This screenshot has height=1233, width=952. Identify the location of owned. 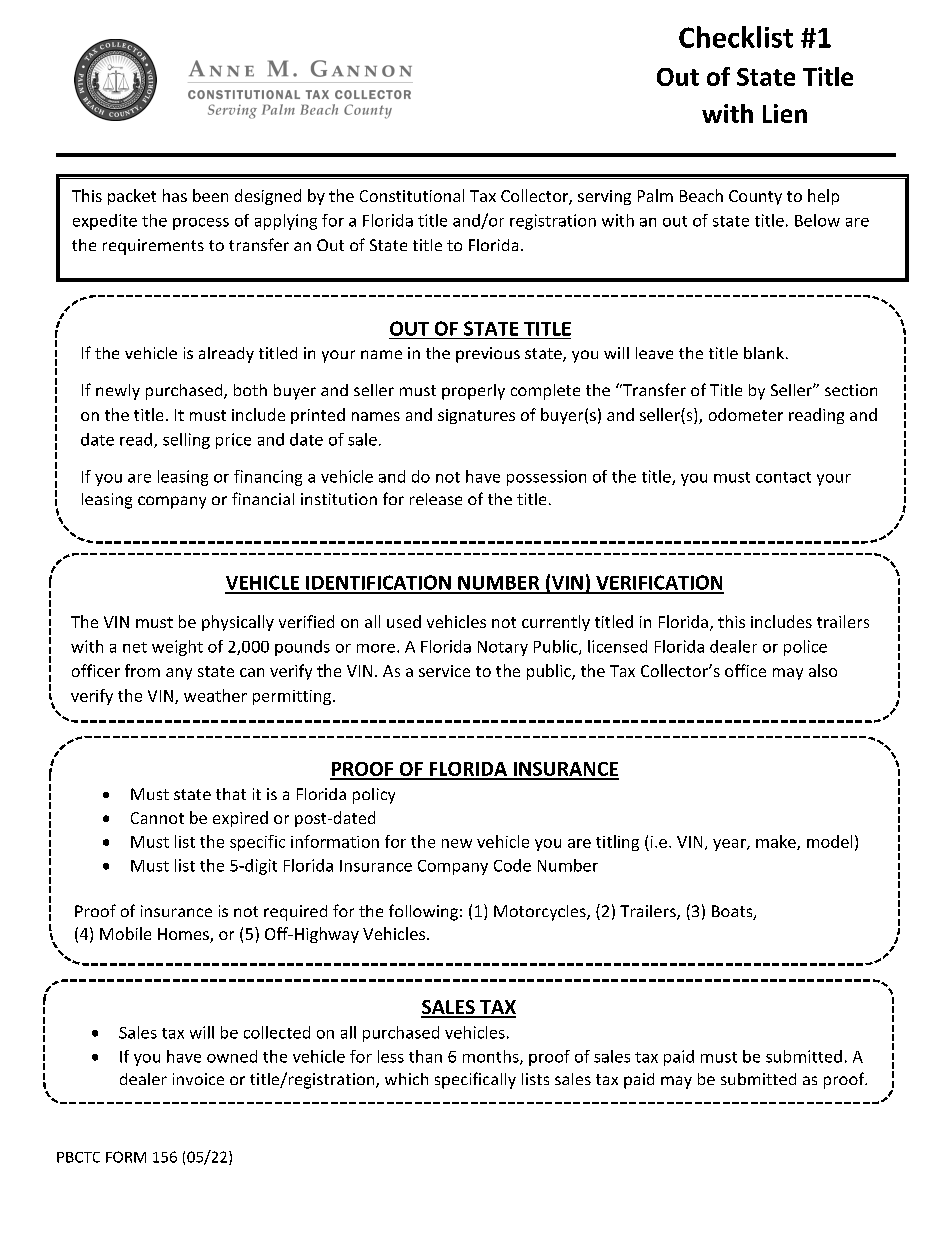
(232, 1056).
